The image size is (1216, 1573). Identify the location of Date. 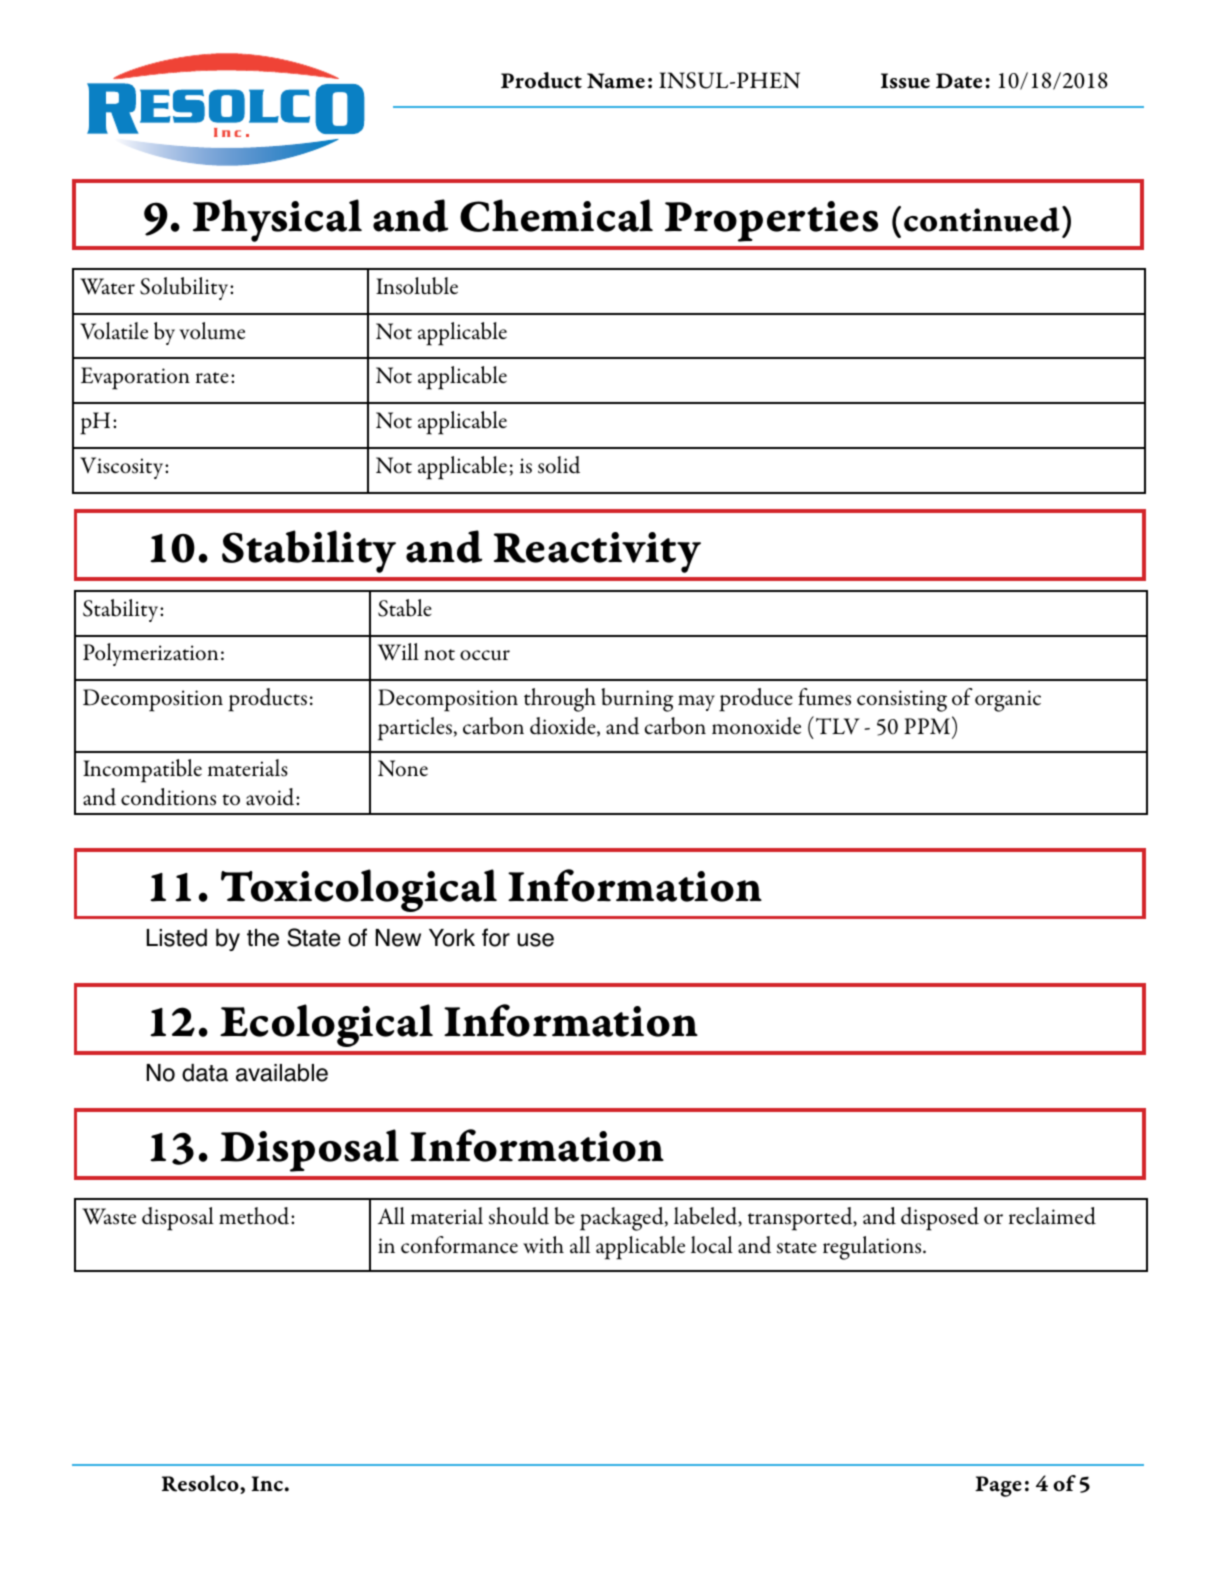
(959, 81).
